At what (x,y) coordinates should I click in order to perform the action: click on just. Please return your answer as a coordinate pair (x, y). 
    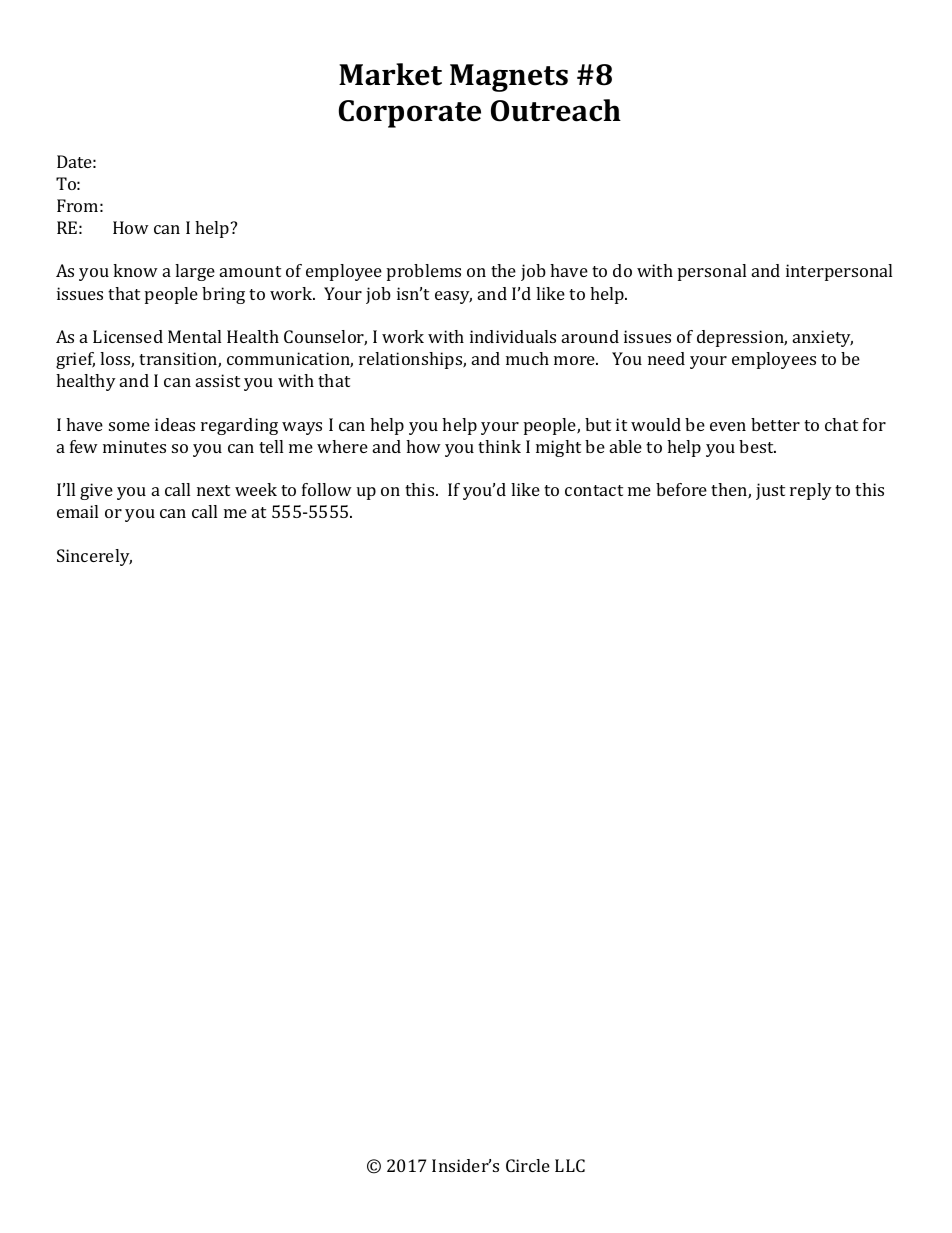
    Looking at the image, I should click on (770, 491).
